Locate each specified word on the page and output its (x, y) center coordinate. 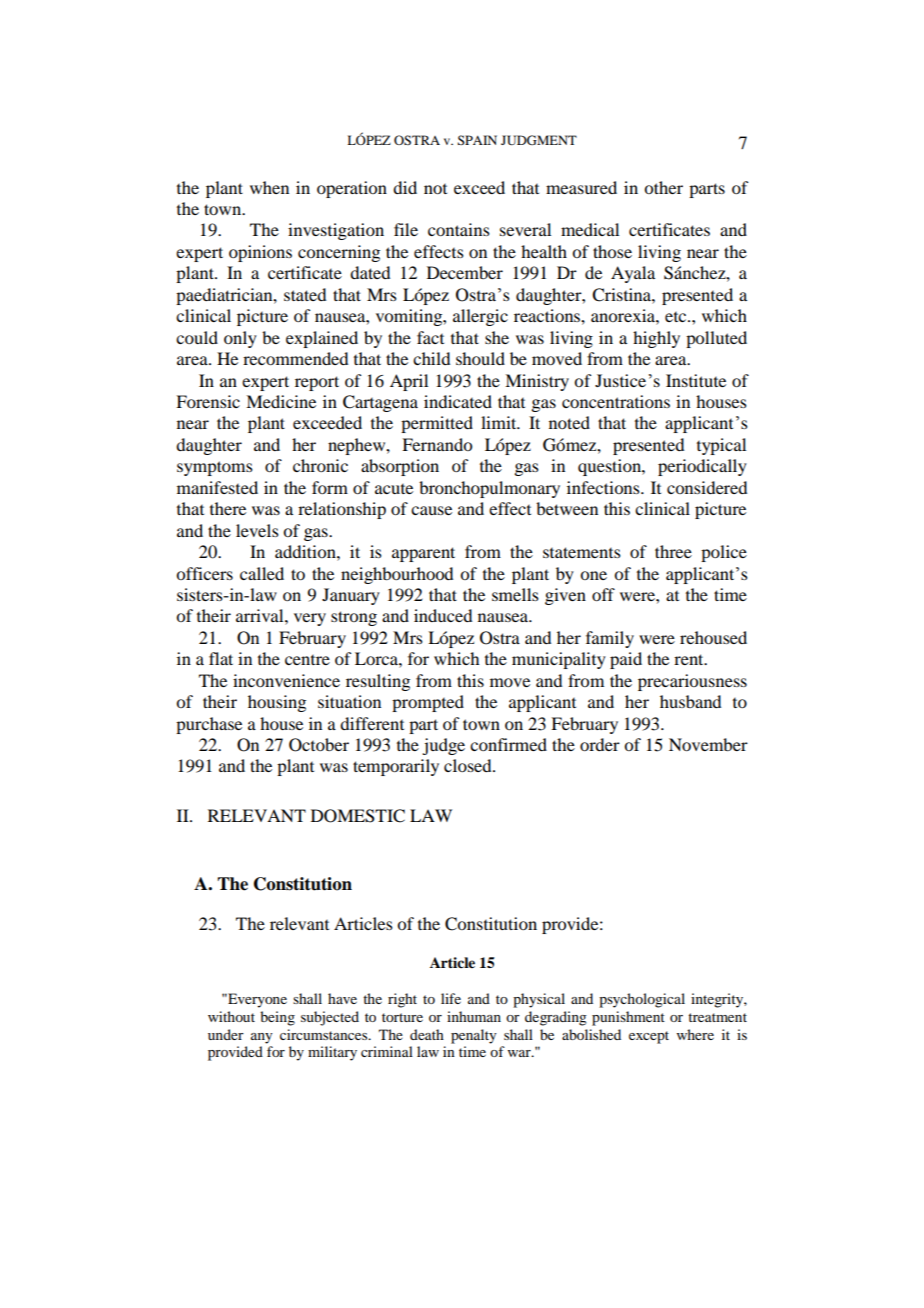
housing (277, 703)
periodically (702, 467)
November (708, 744)
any (262, 1038)
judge (443, 746)
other (663, 187)
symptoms (215, 468)
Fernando (437, 444)
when (269, 187)
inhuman (474, 1016)
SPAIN (477, 140)
